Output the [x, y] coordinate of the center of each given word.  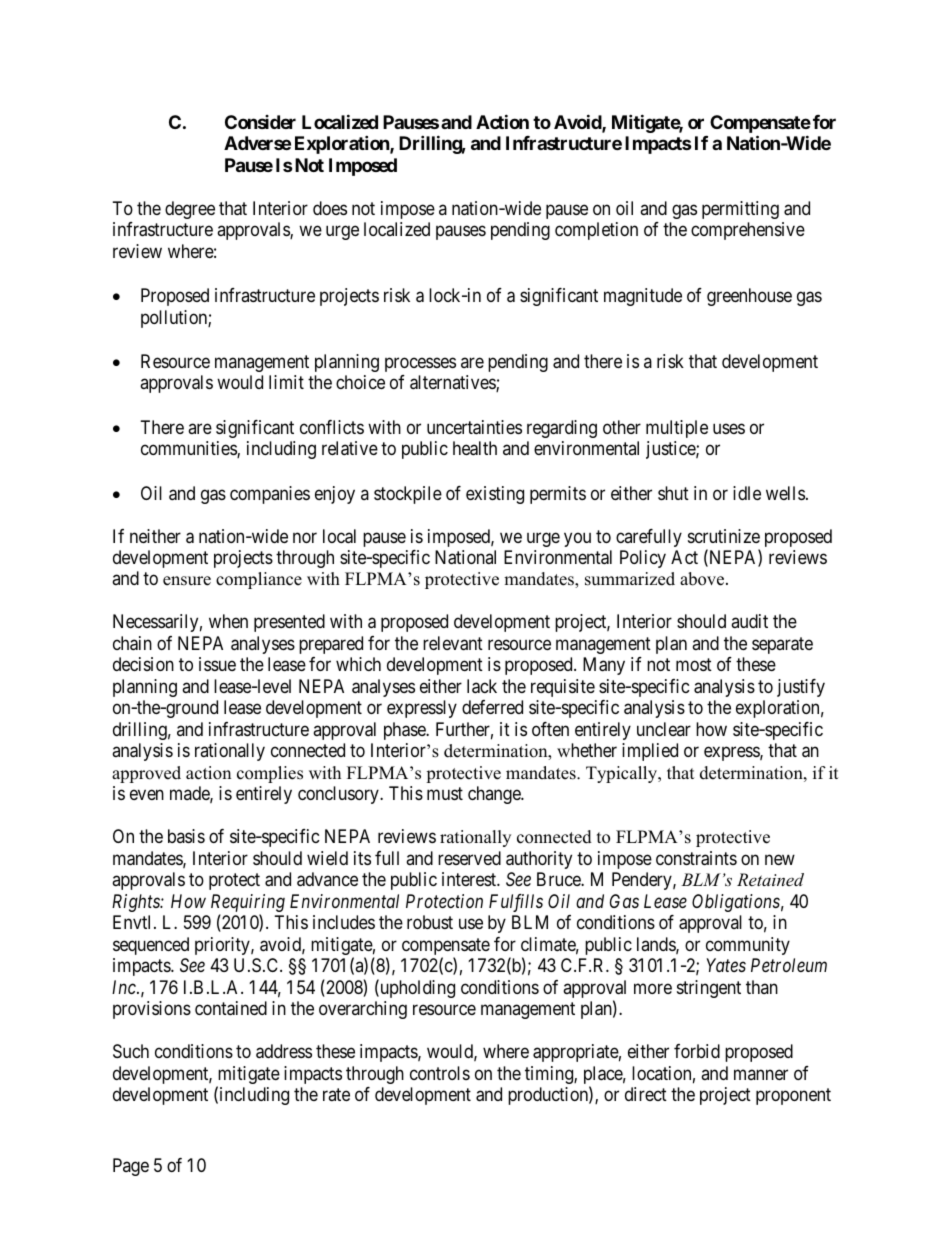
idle [747, 493]
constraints [696, 858]
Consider [260, 122]
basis [186, 836]
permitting [740, 210]
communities [189, 449]
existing [495, 495]
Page [131, 1167]
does [330, 208]
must [445, 794]
